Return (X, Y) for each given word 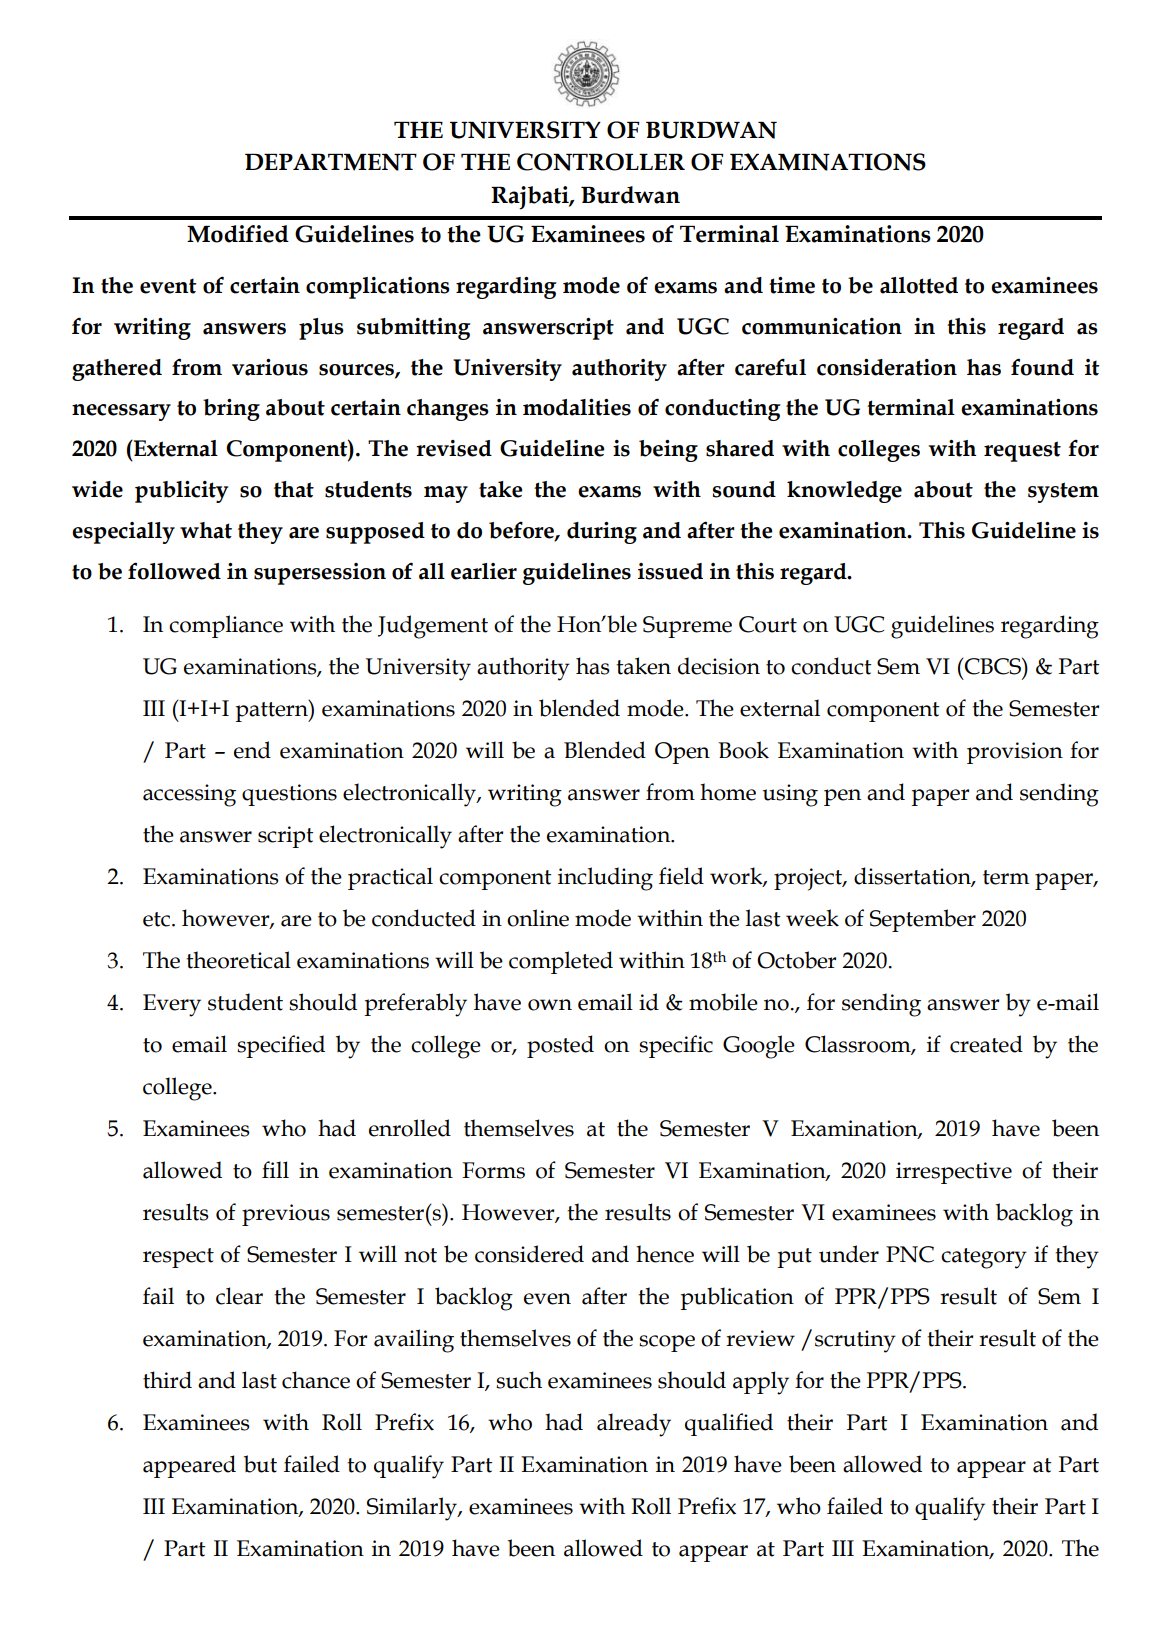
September (923, 920)
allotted (919, 285)
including (605, 879)
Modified (238, 234)
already (634, 1425)
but (260, 1464)
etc (158, 919)
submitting (414, 329)
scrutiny (855, 1341)
